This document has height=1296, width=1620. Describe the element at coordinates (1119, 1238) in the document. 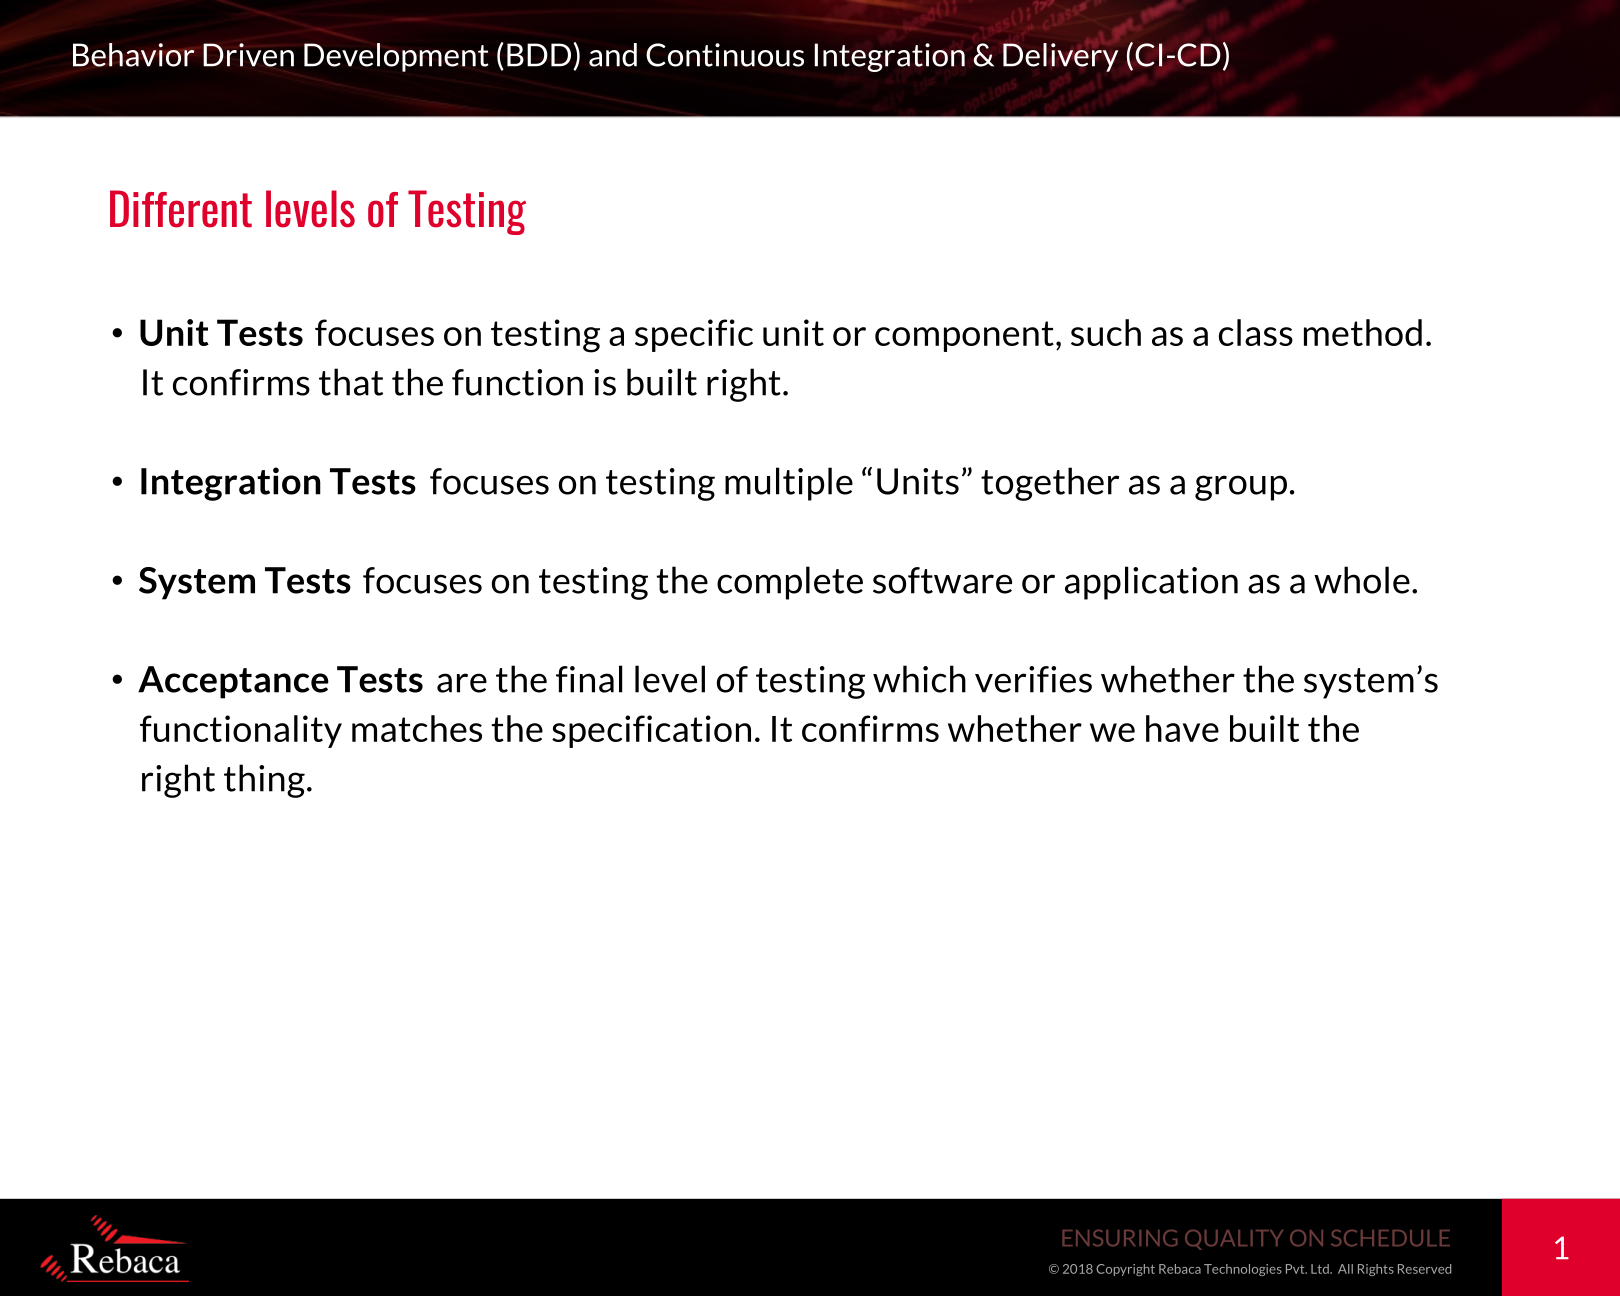

I see `ENSURING` at that location.
